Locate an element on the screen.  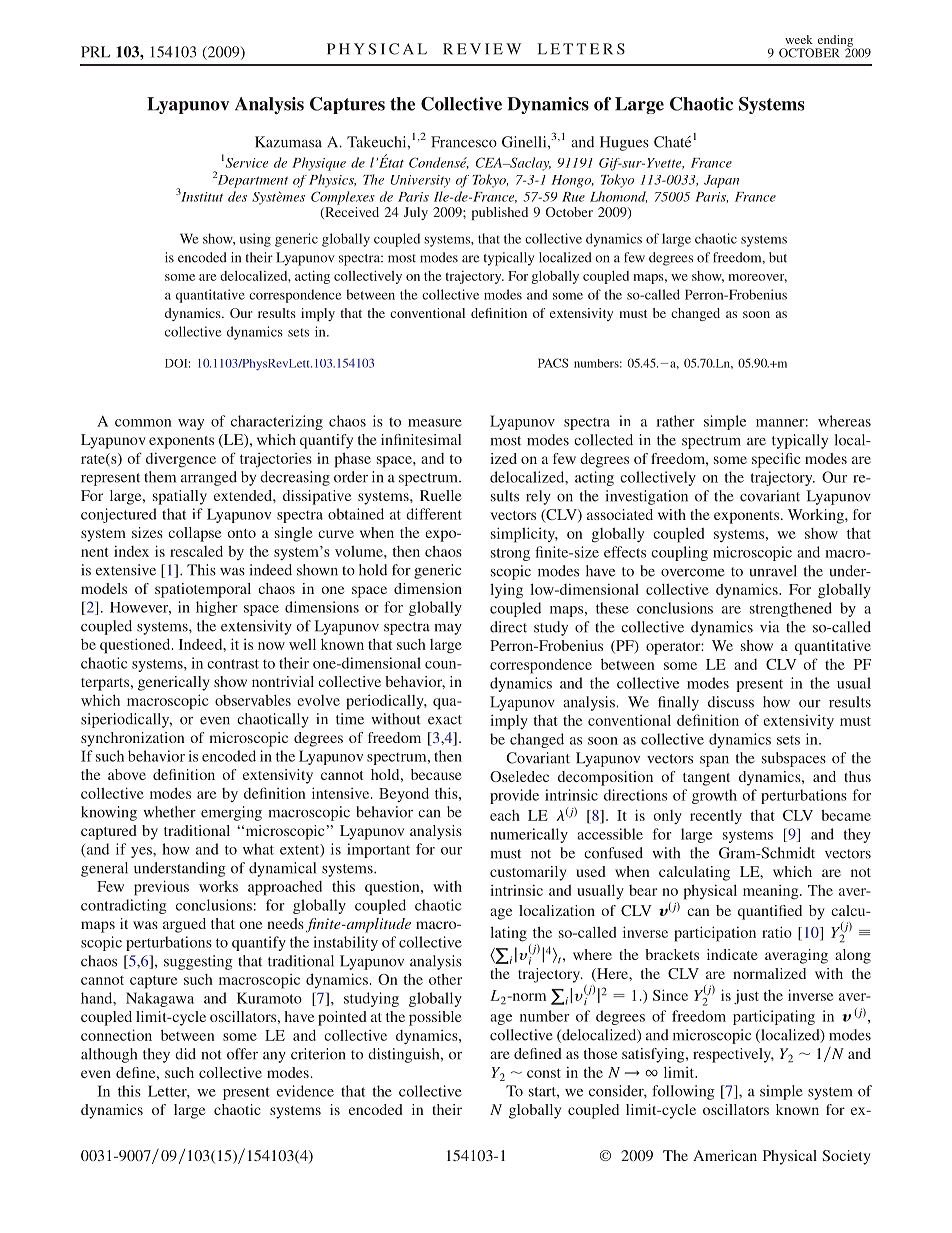
REVIEW is located at coordinates (482, 49).
